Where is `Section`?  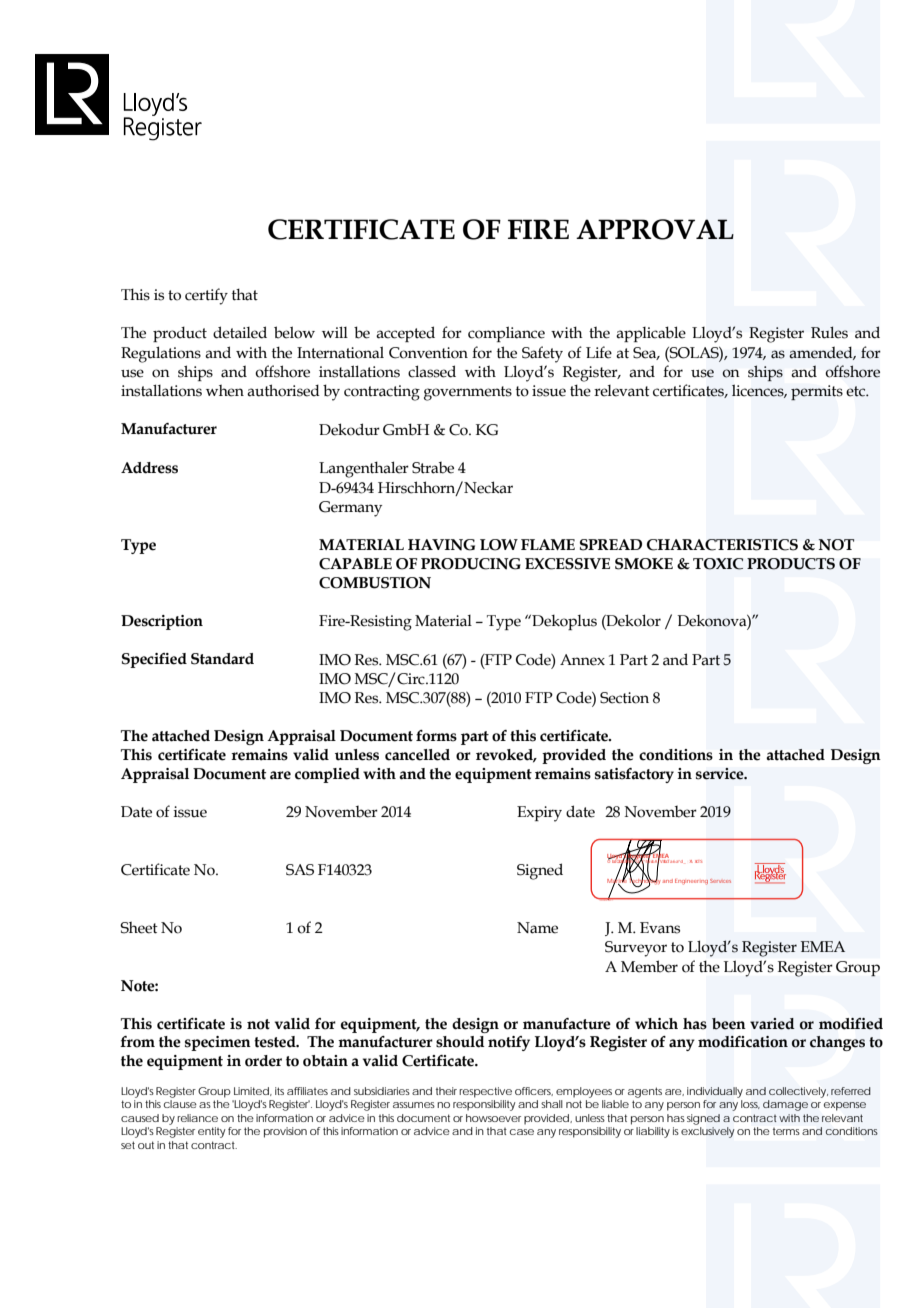 Section is located at coordinates (624, 698).
